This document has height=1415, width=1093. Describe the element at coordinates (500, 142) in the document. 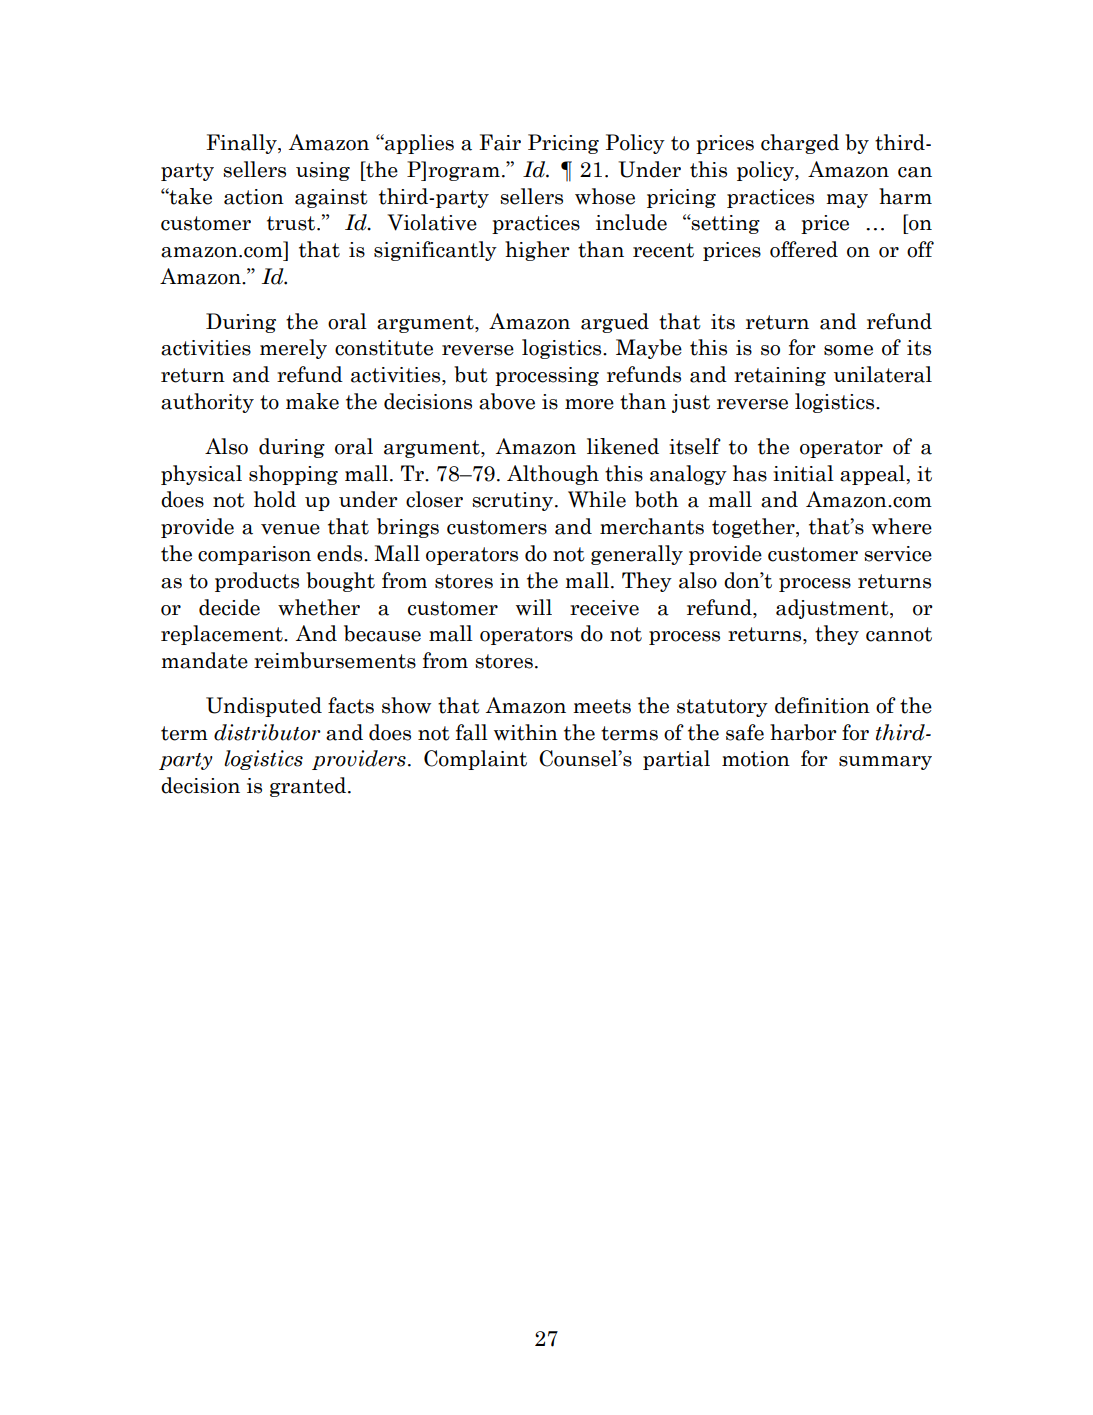

I see `Fair` at that location.
